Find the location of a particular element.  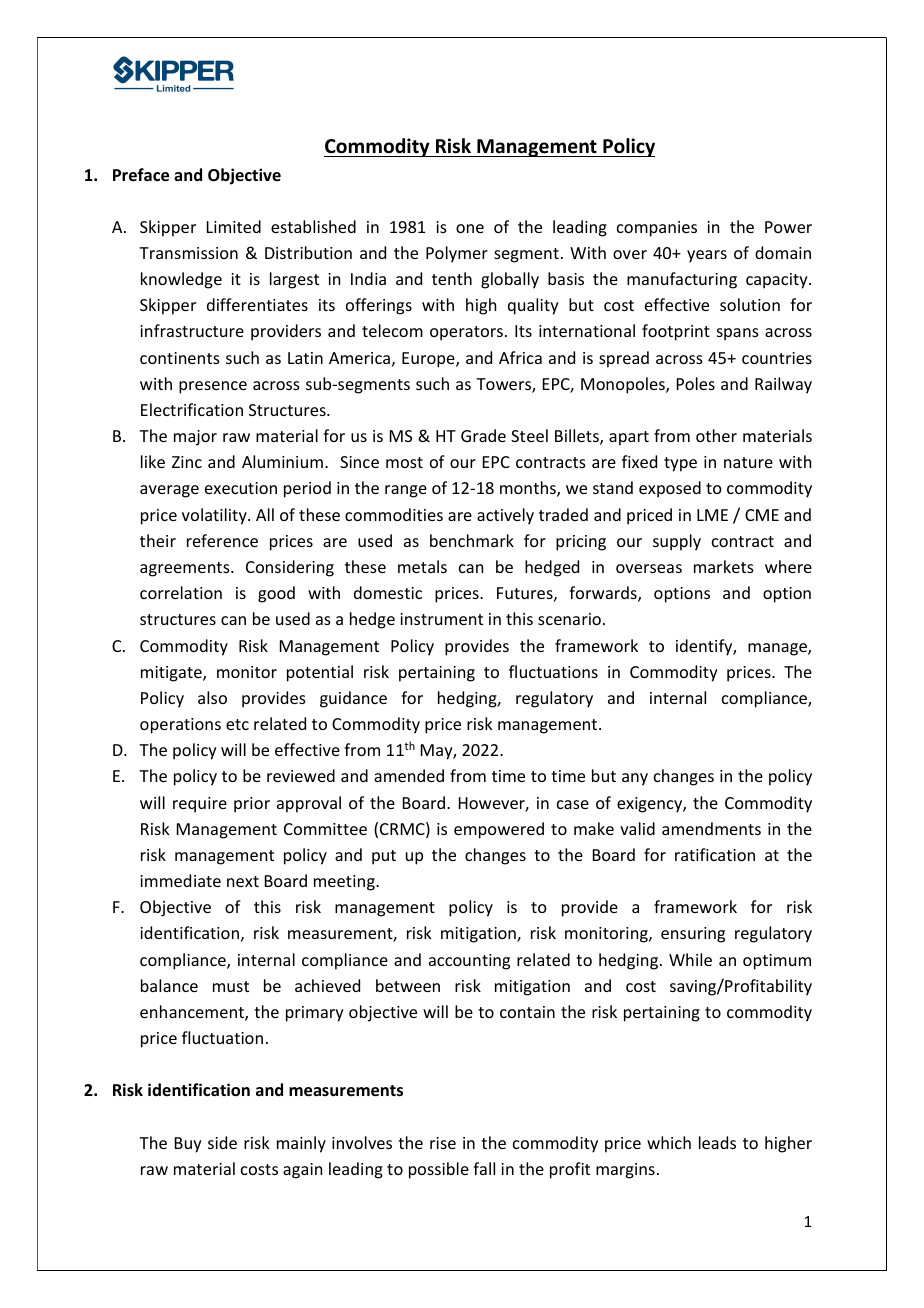

companies is located at coordinates (657, 229).
